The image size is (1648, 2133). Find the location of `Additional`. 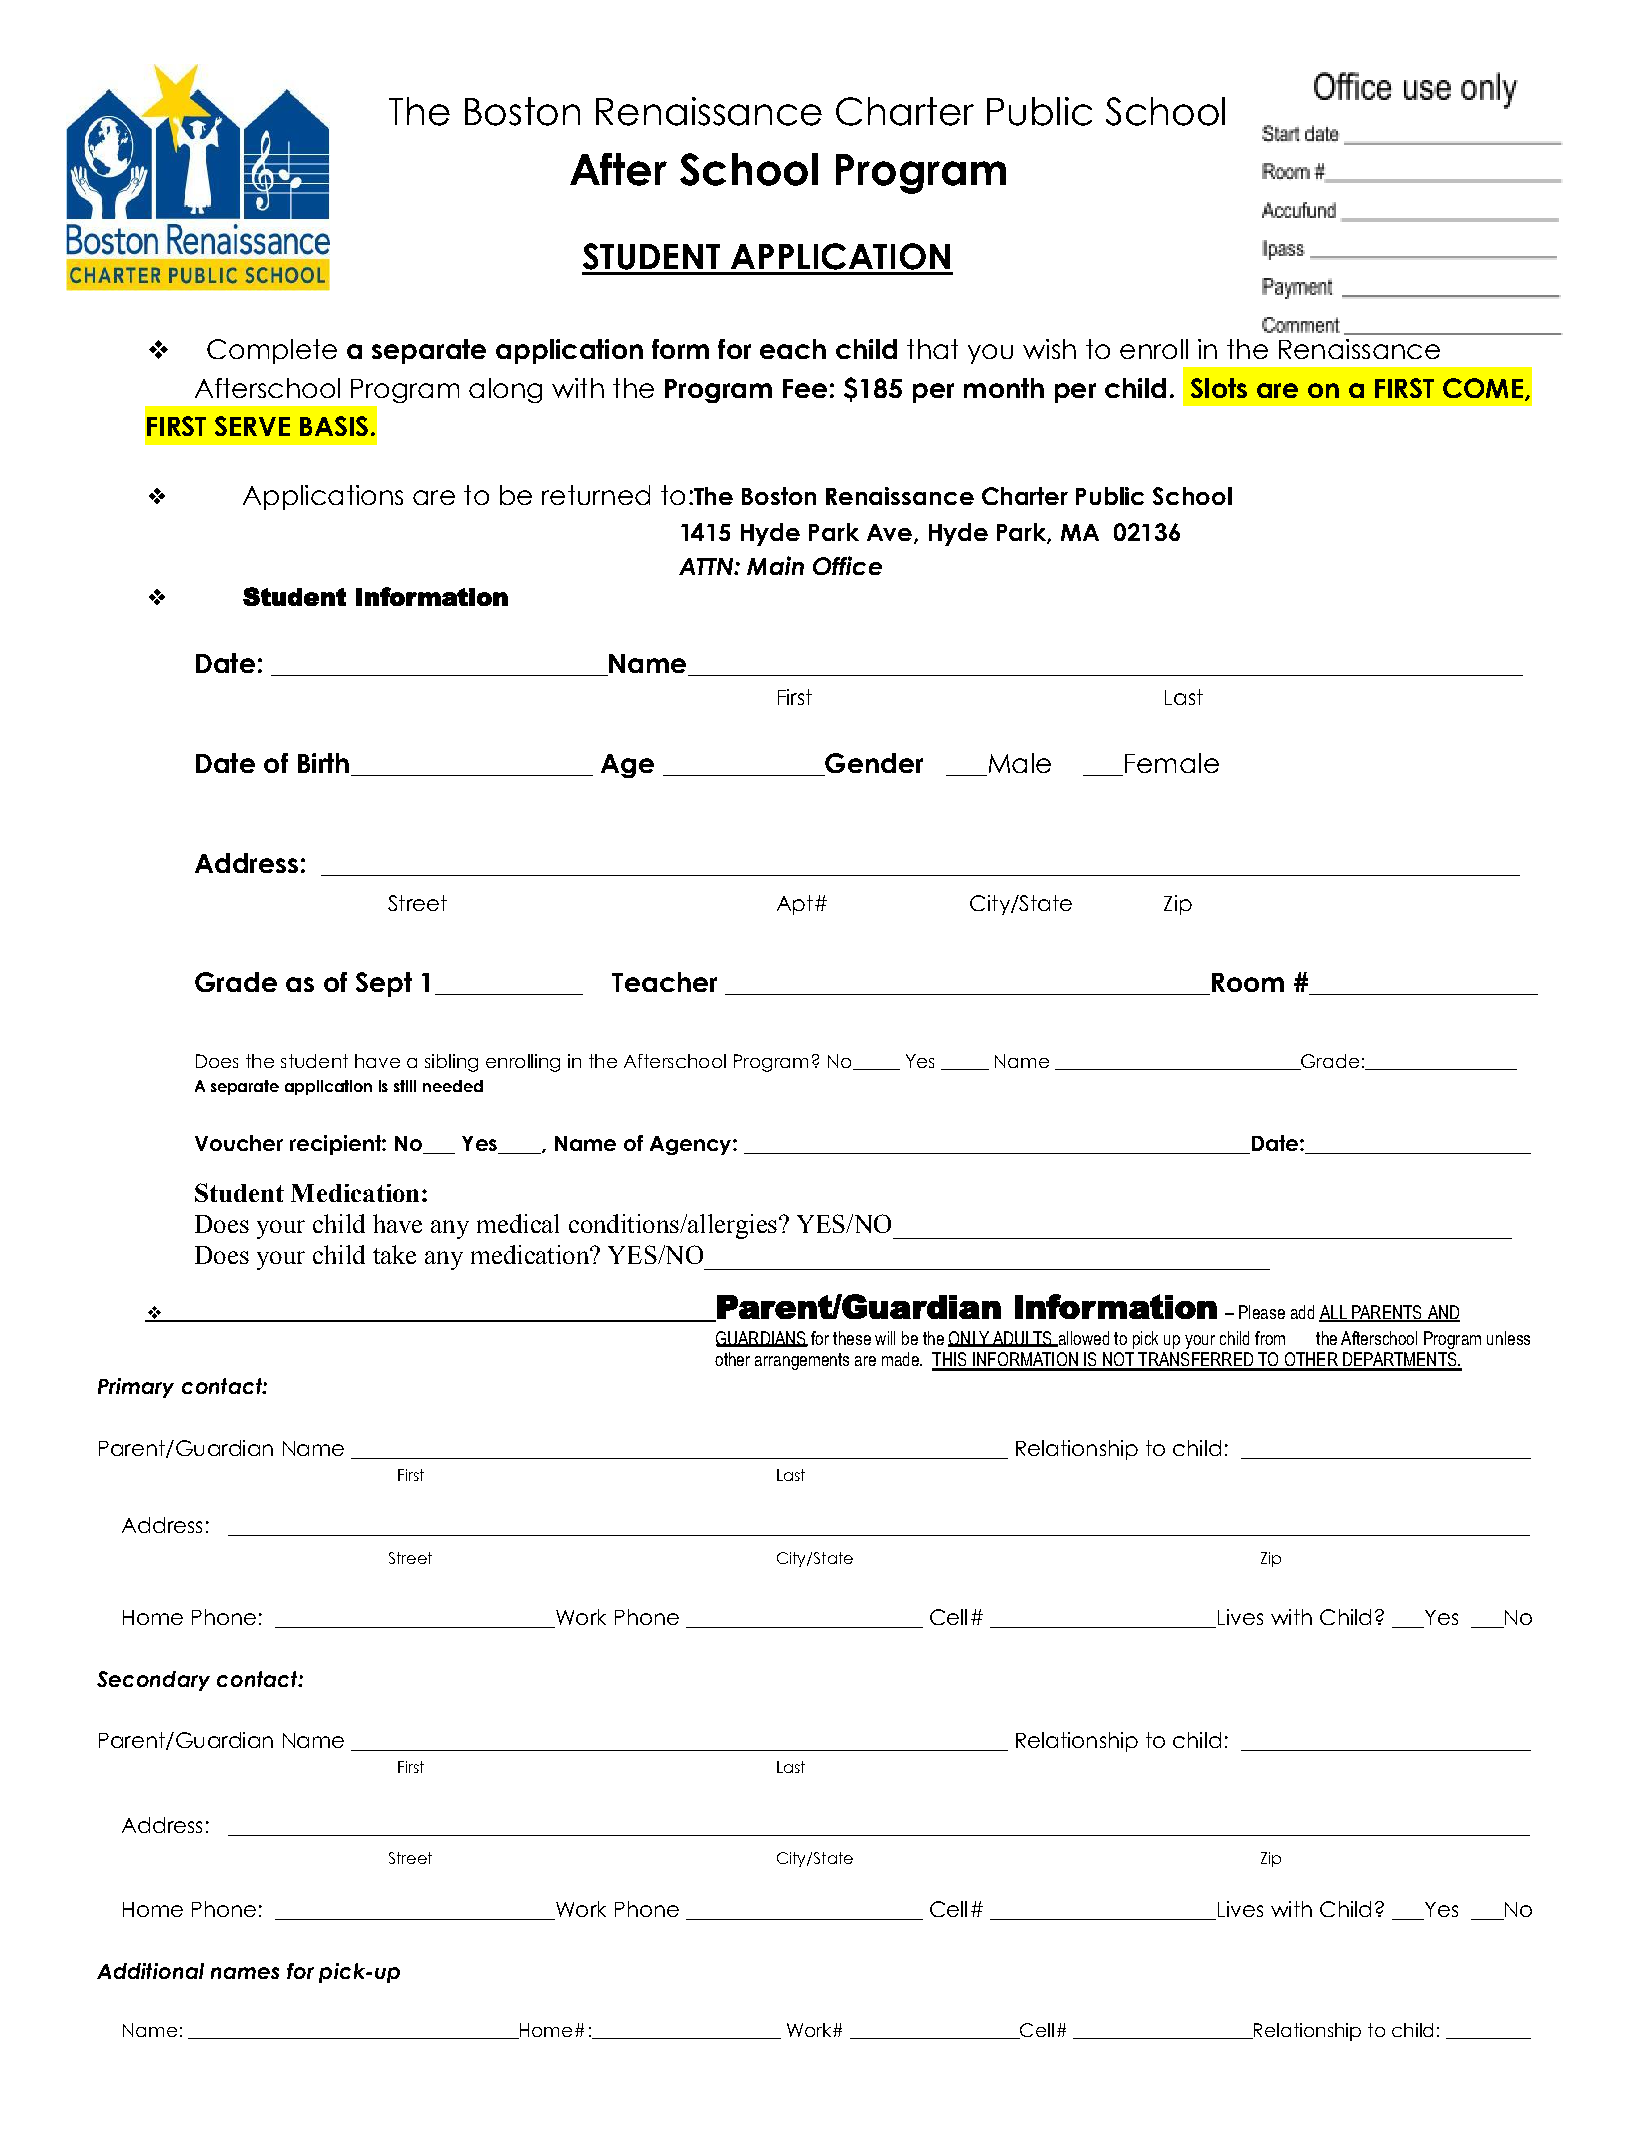

Additional is located at coordinates (150, 1971).
